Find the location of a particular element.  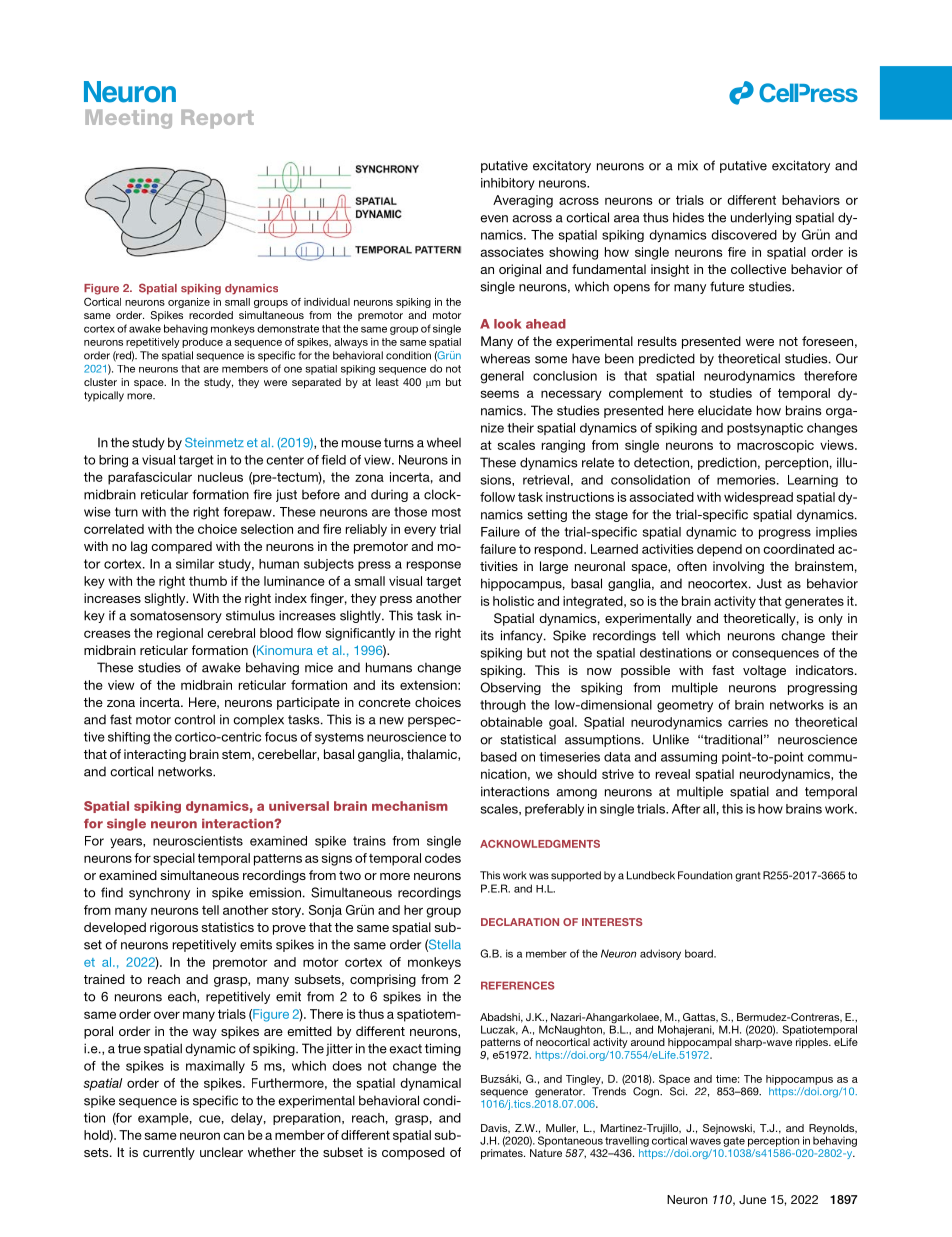

response is located at coordinates (434, 566).
